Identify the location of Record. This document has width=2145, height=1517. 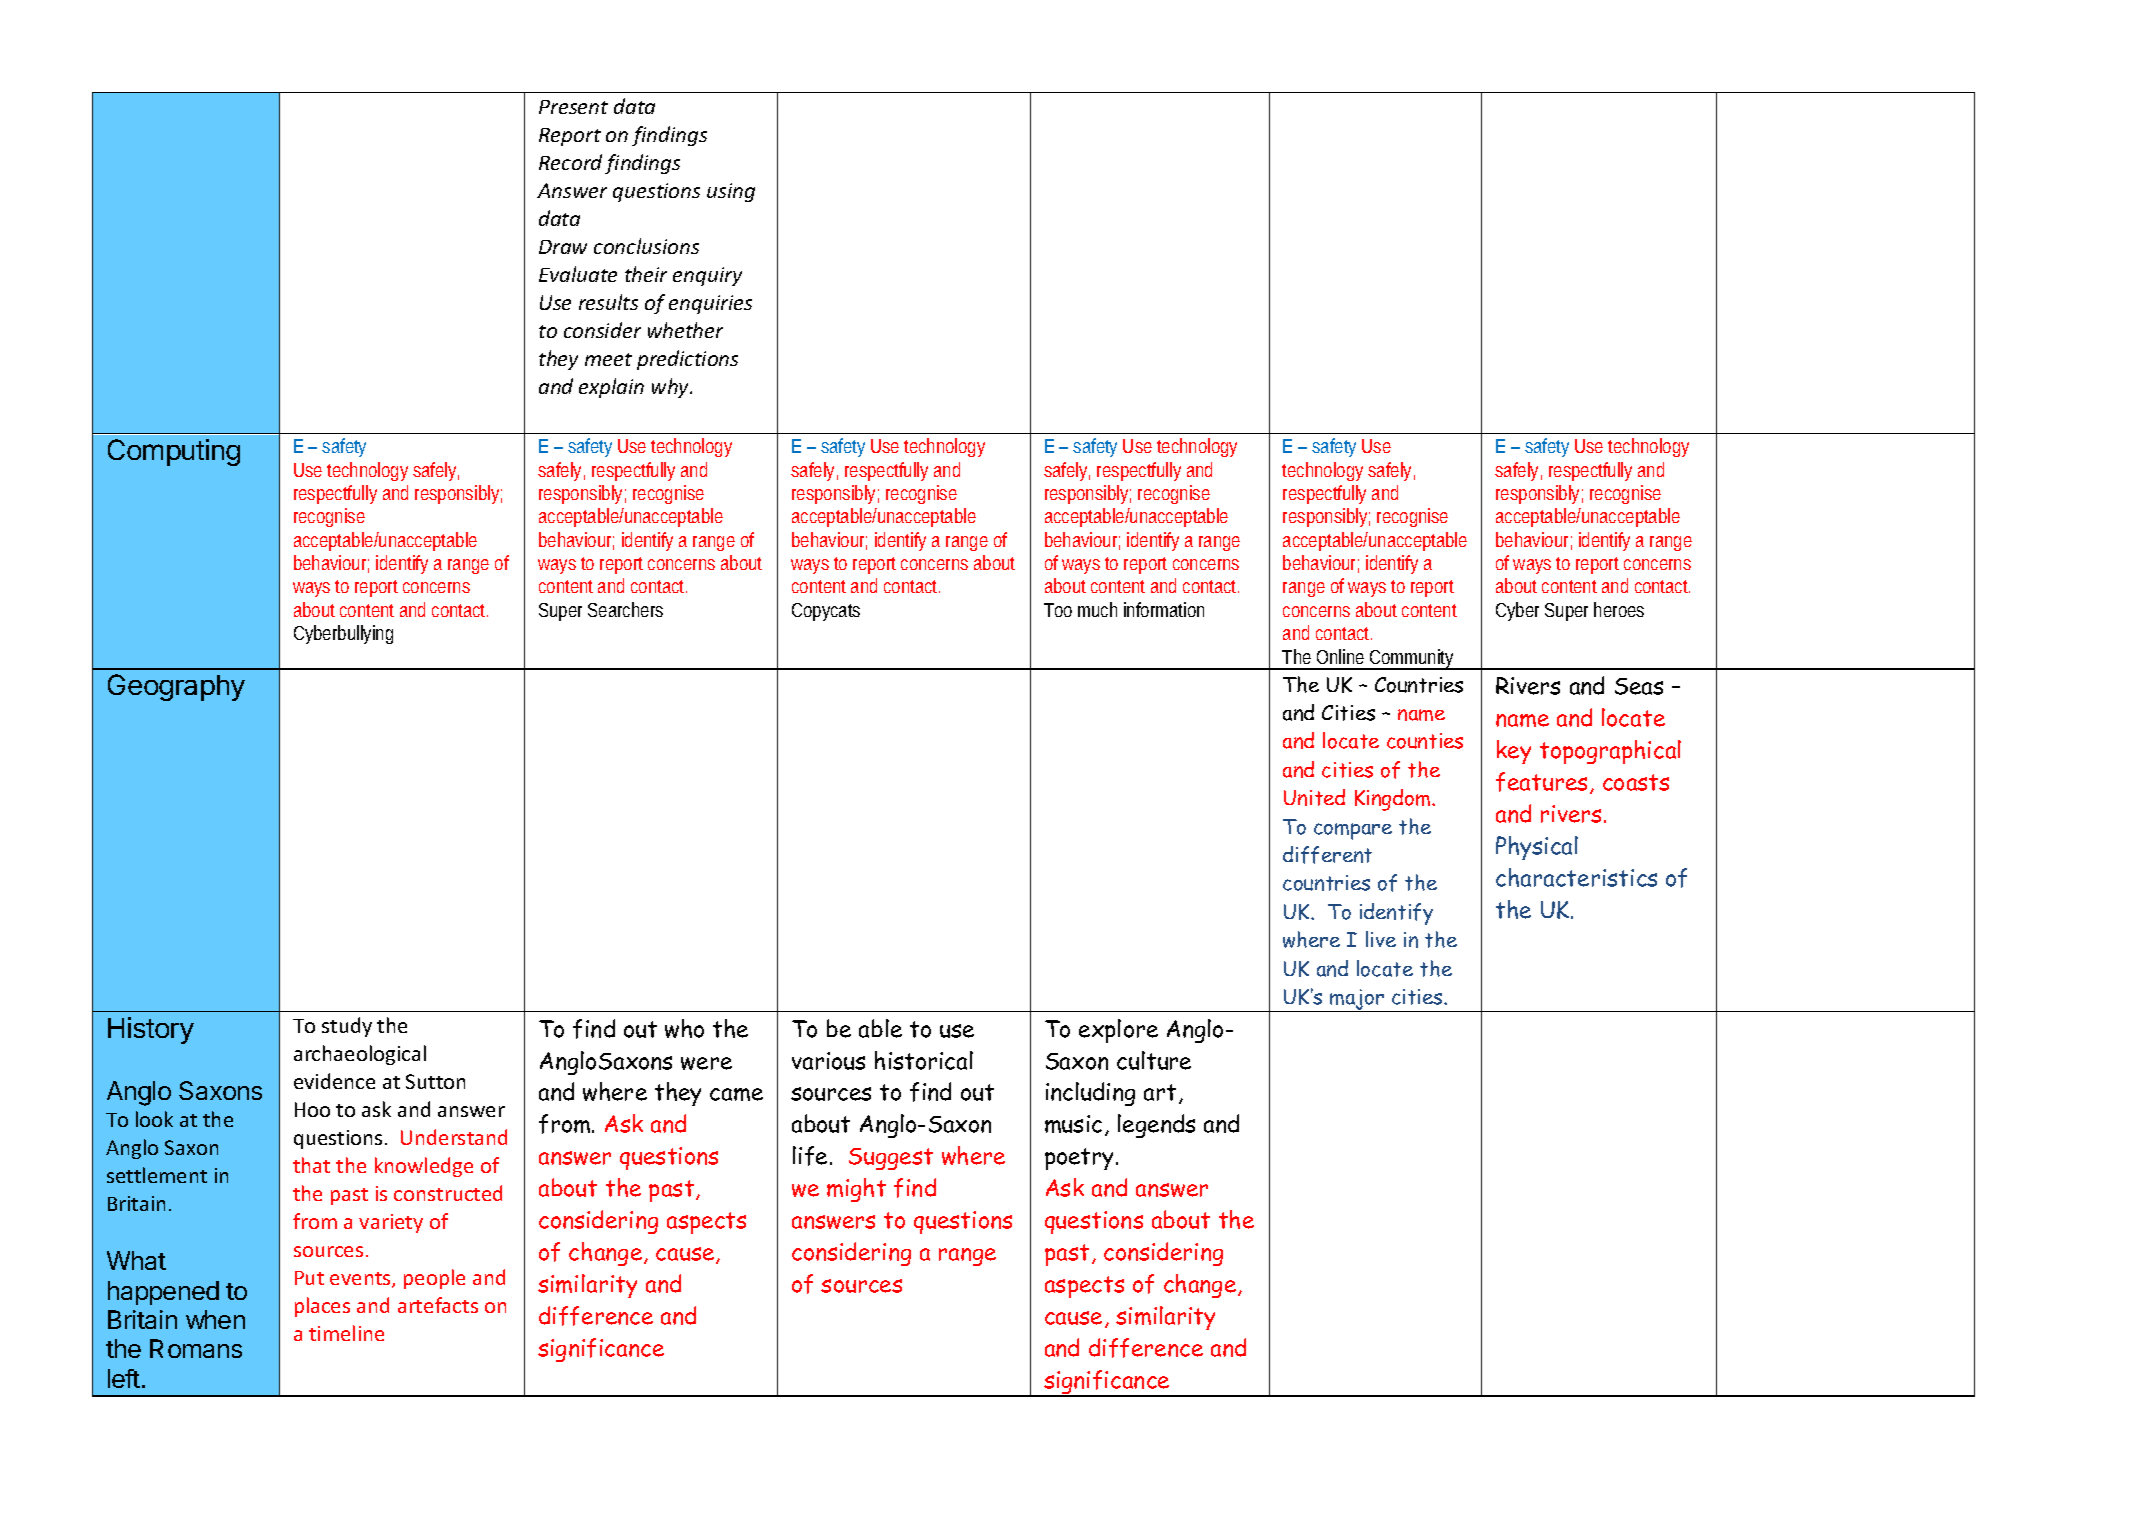
(570, 162).
